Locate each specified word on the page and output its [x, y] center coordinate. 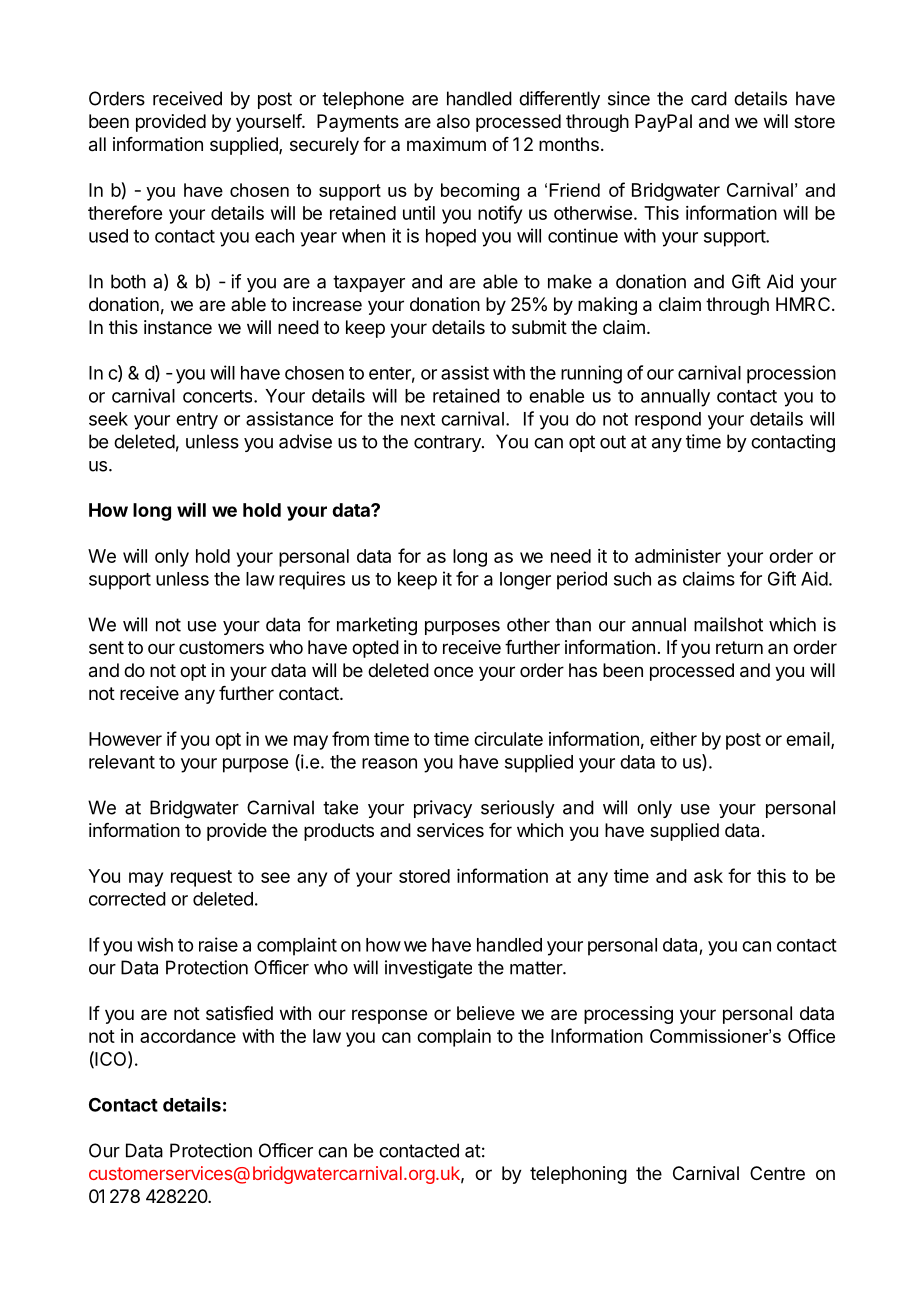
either [673, 739]
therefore [125, 212]
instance [178, 327]
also [453, 121]
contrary [448, 443]
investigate [428, 969]
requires [312, 580]
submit [539, 327]
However [125, 739]
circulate [508, 739]
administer [678, 556]
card [709, 98]
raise [218, 944]
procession [791, 374]
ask [708, 876]
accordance [188, 1036]
